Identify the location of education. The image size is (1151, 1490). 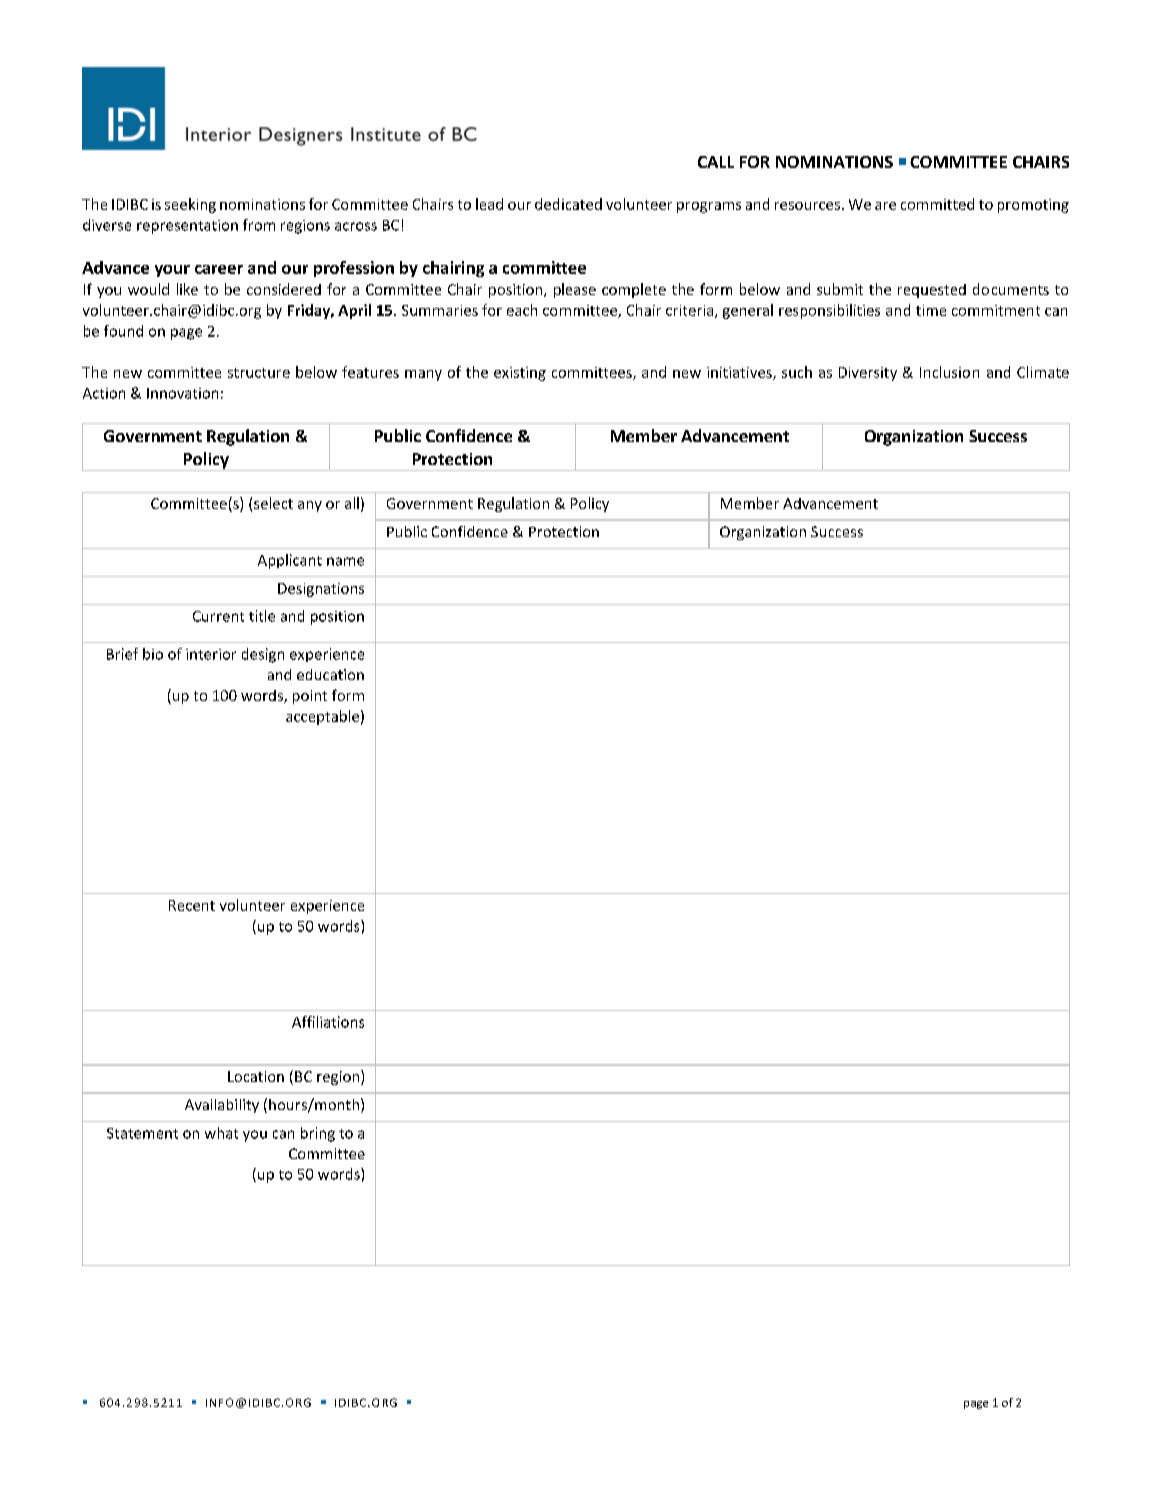
(330, 674).
